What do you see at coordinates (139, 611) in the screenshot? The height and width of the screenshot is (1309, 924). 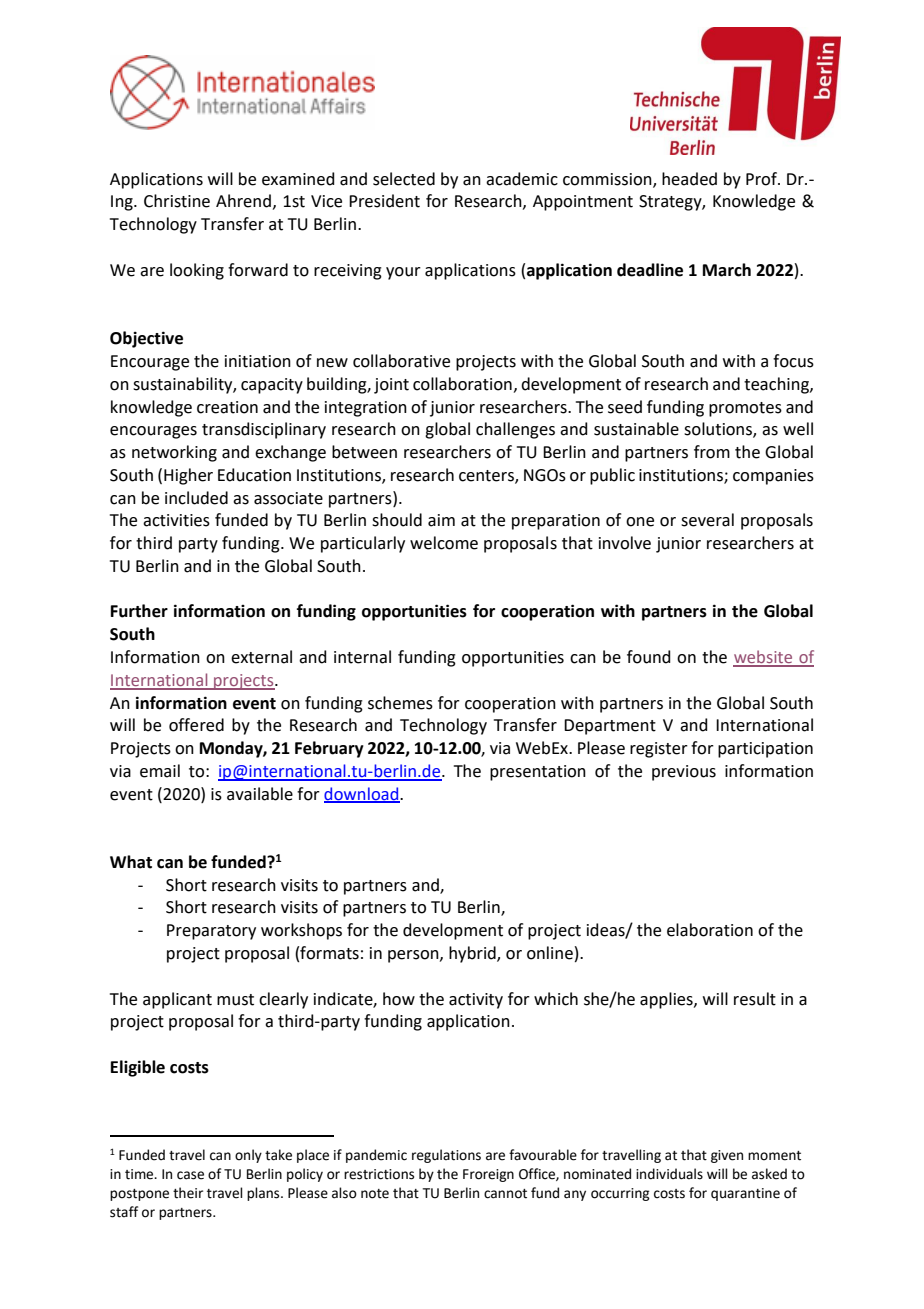 I see `Further` at bounding box center [139, 611].
